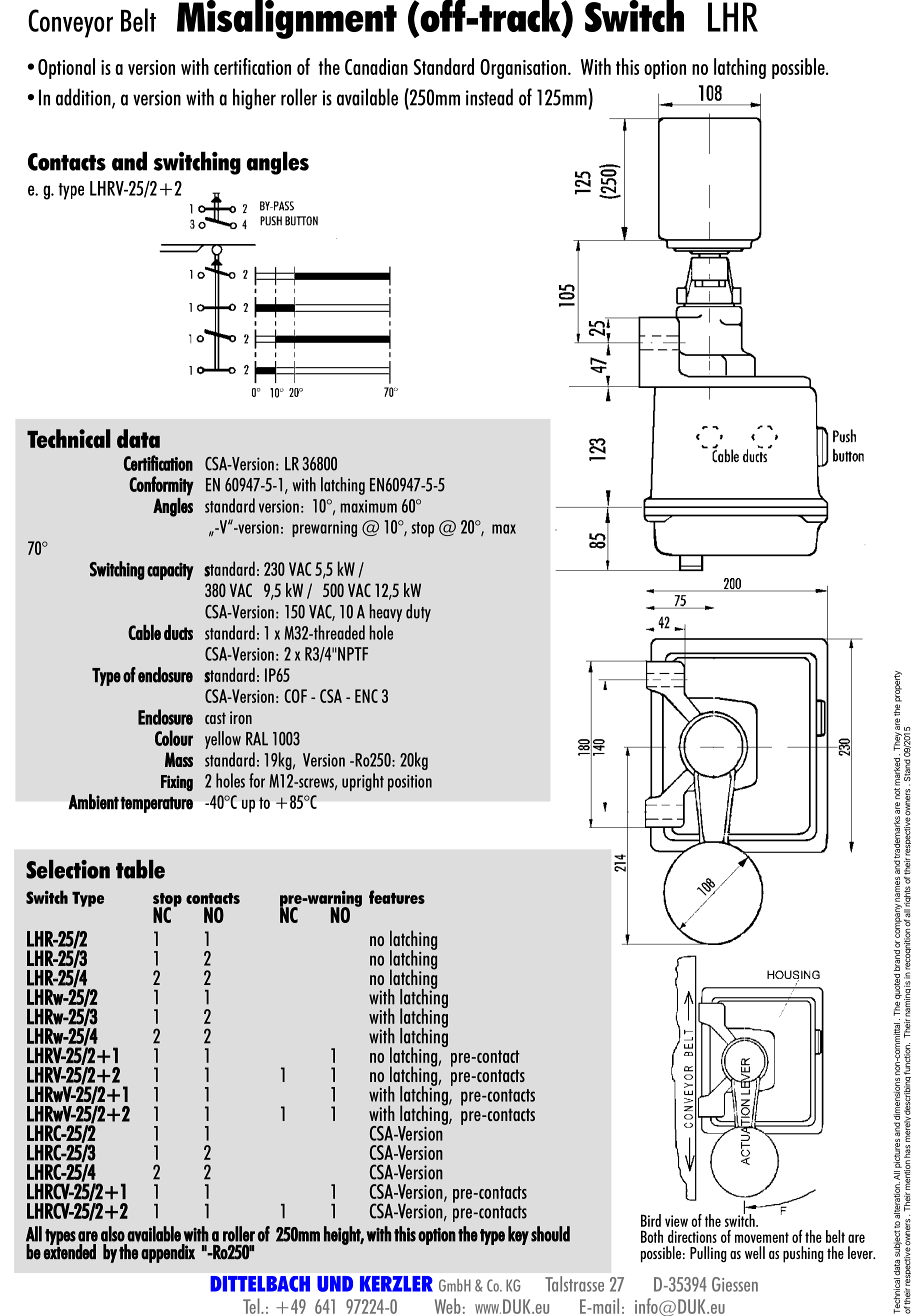 The height and width of the document is (1316, 911). Describe the element at coordinates (489, 97) in the document. I see `instead` at that location.
